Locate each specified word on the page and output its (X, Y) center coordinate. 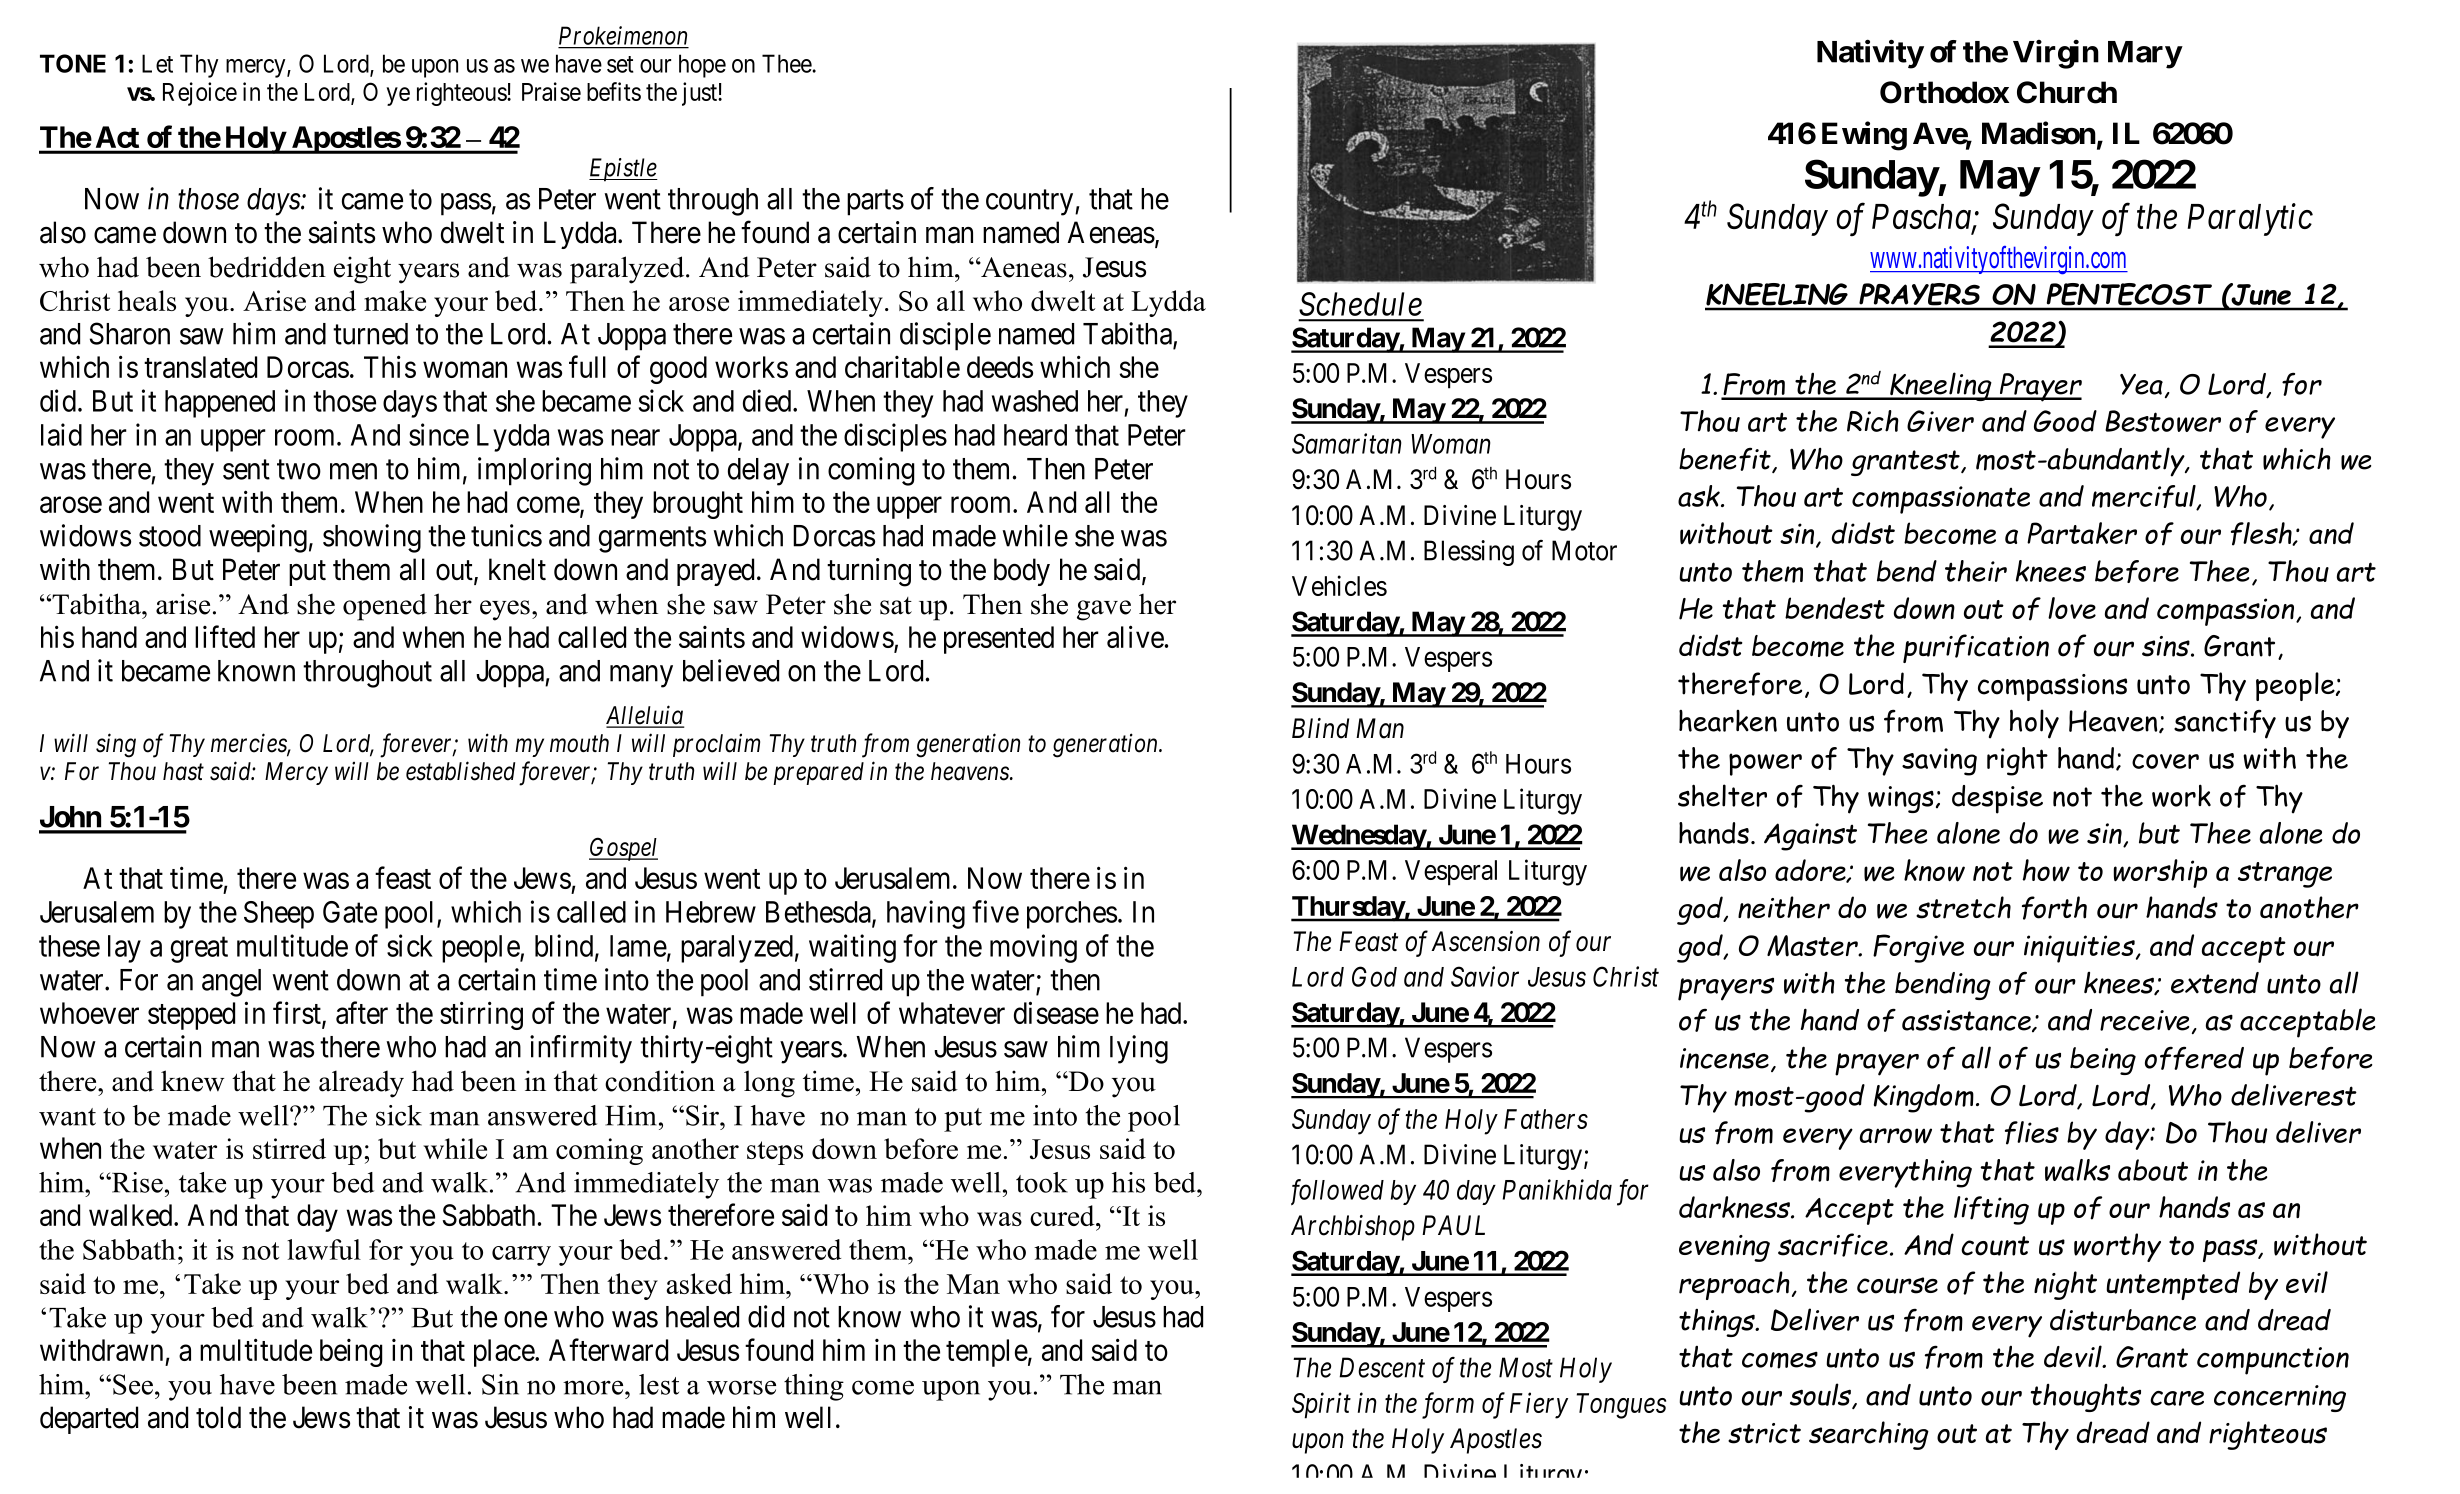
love (2072, 608)
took (1042, 1182)
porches (1072, 915)
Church (2067, 92)
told (218, 1417)
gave (1104, 610)
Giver (1940, 421)
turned (370, 334)
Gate (350, 912)
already (361, 1084)
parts (875, 203)
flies (2032, 1133)
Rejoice (200, 94)
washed (1035, 401)
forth (2054, 908)
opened (385, 607)
